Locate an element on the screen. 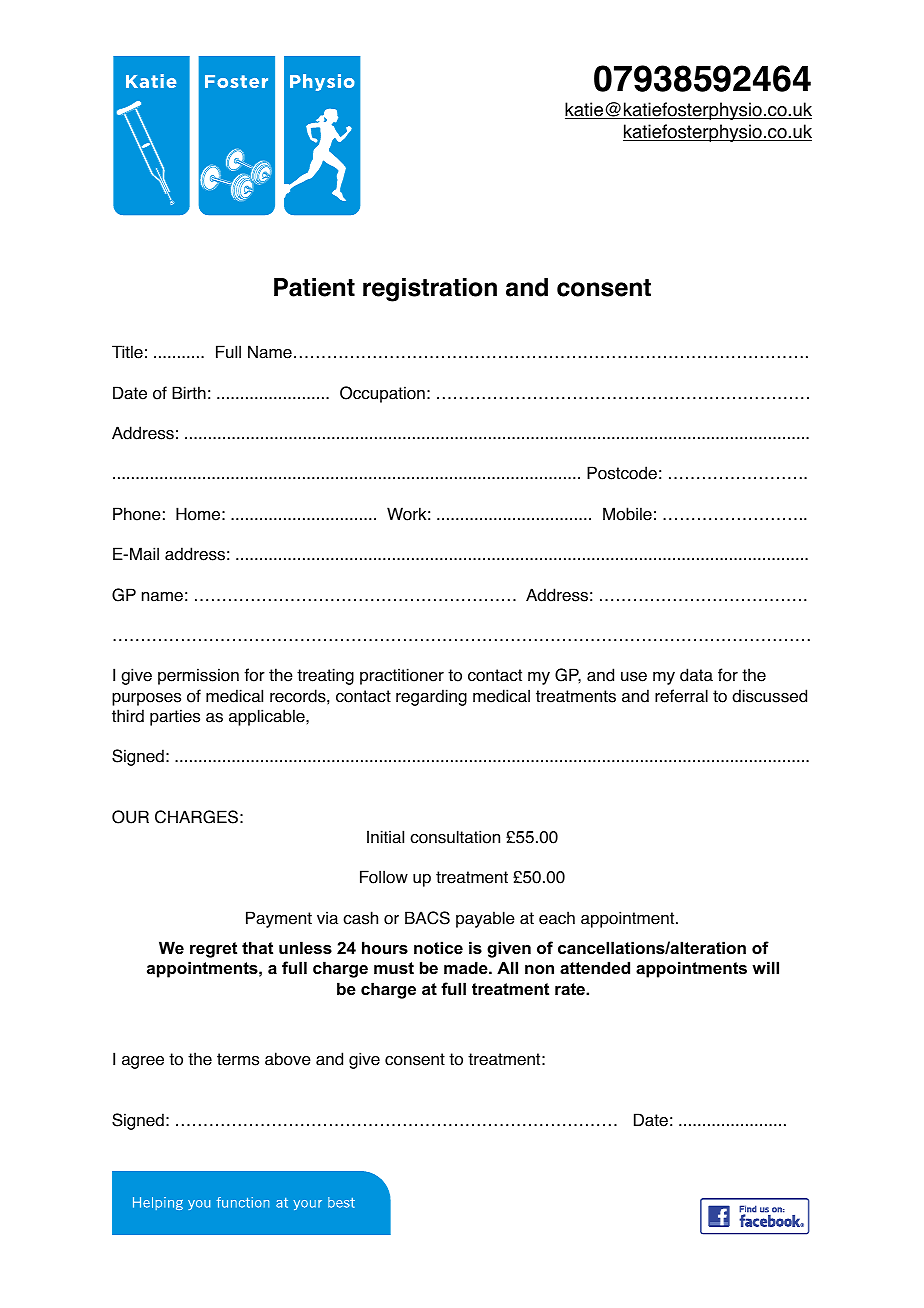  regarding is located at coordinates (431, 697).
